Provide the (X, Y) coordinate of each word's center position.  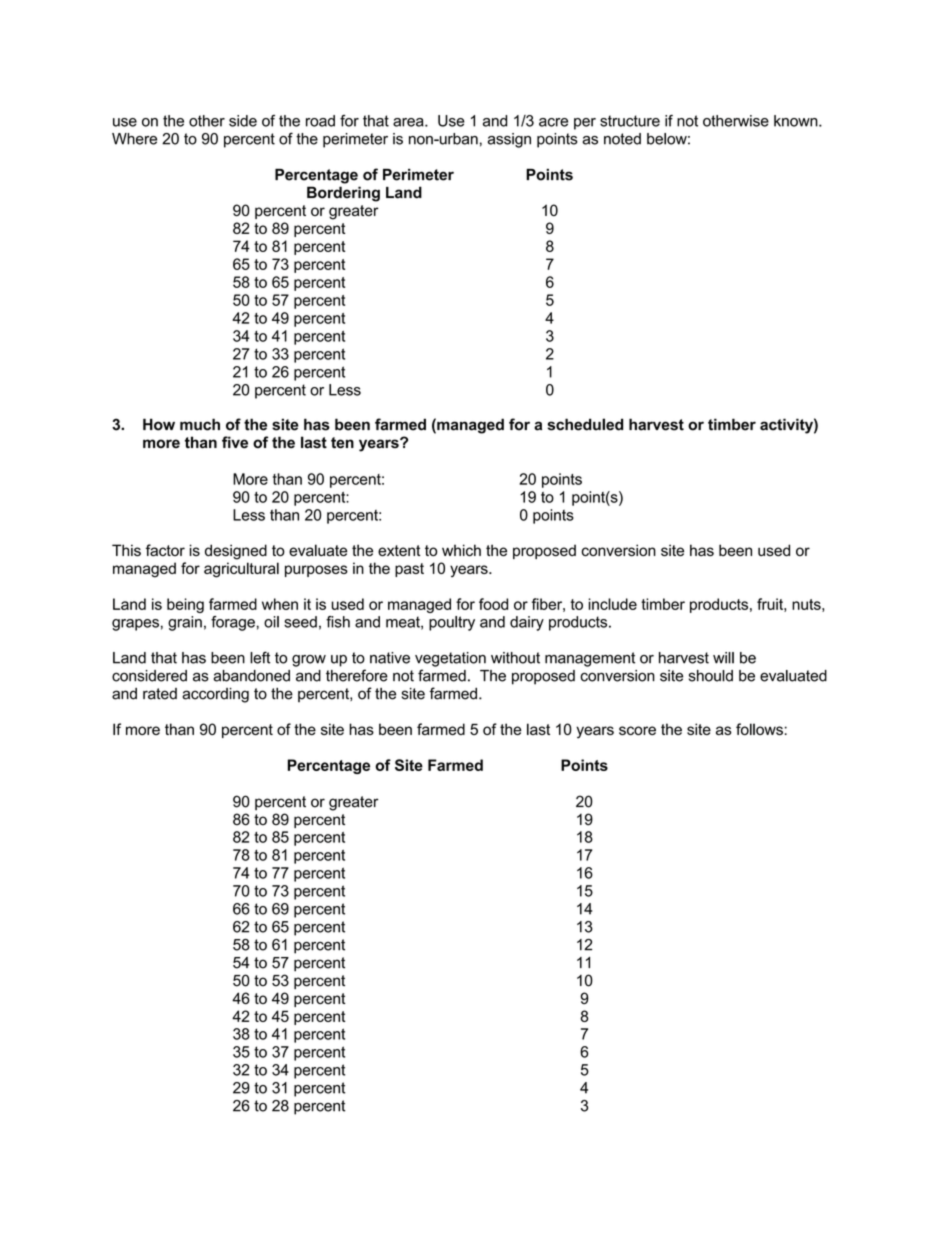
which (461, 550)
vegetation (450, 659)
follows (759, 729)
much (200, 424)
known (797, 121)
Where (134, 139)
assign (509, 140)
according (215, 695)
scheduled (585, 424)
